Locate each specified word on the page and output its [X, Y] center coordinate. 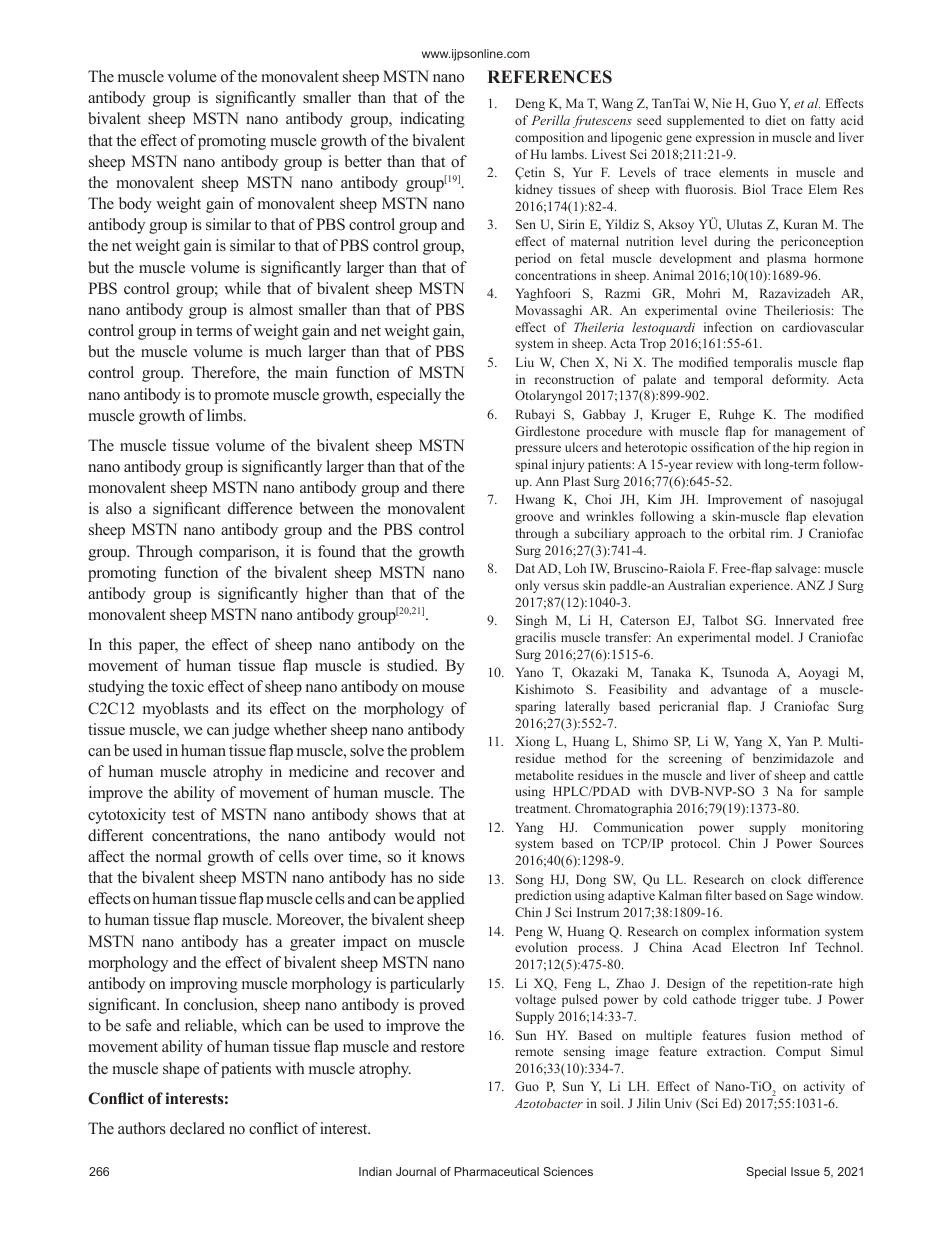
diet [775, 120]
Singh [531, 621]
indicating [432, 120]
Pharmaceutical [496, 1171]
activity [824, 1087]
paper [158, 648]
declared [197, 1128]
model [774, 637]
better [363, 161]
